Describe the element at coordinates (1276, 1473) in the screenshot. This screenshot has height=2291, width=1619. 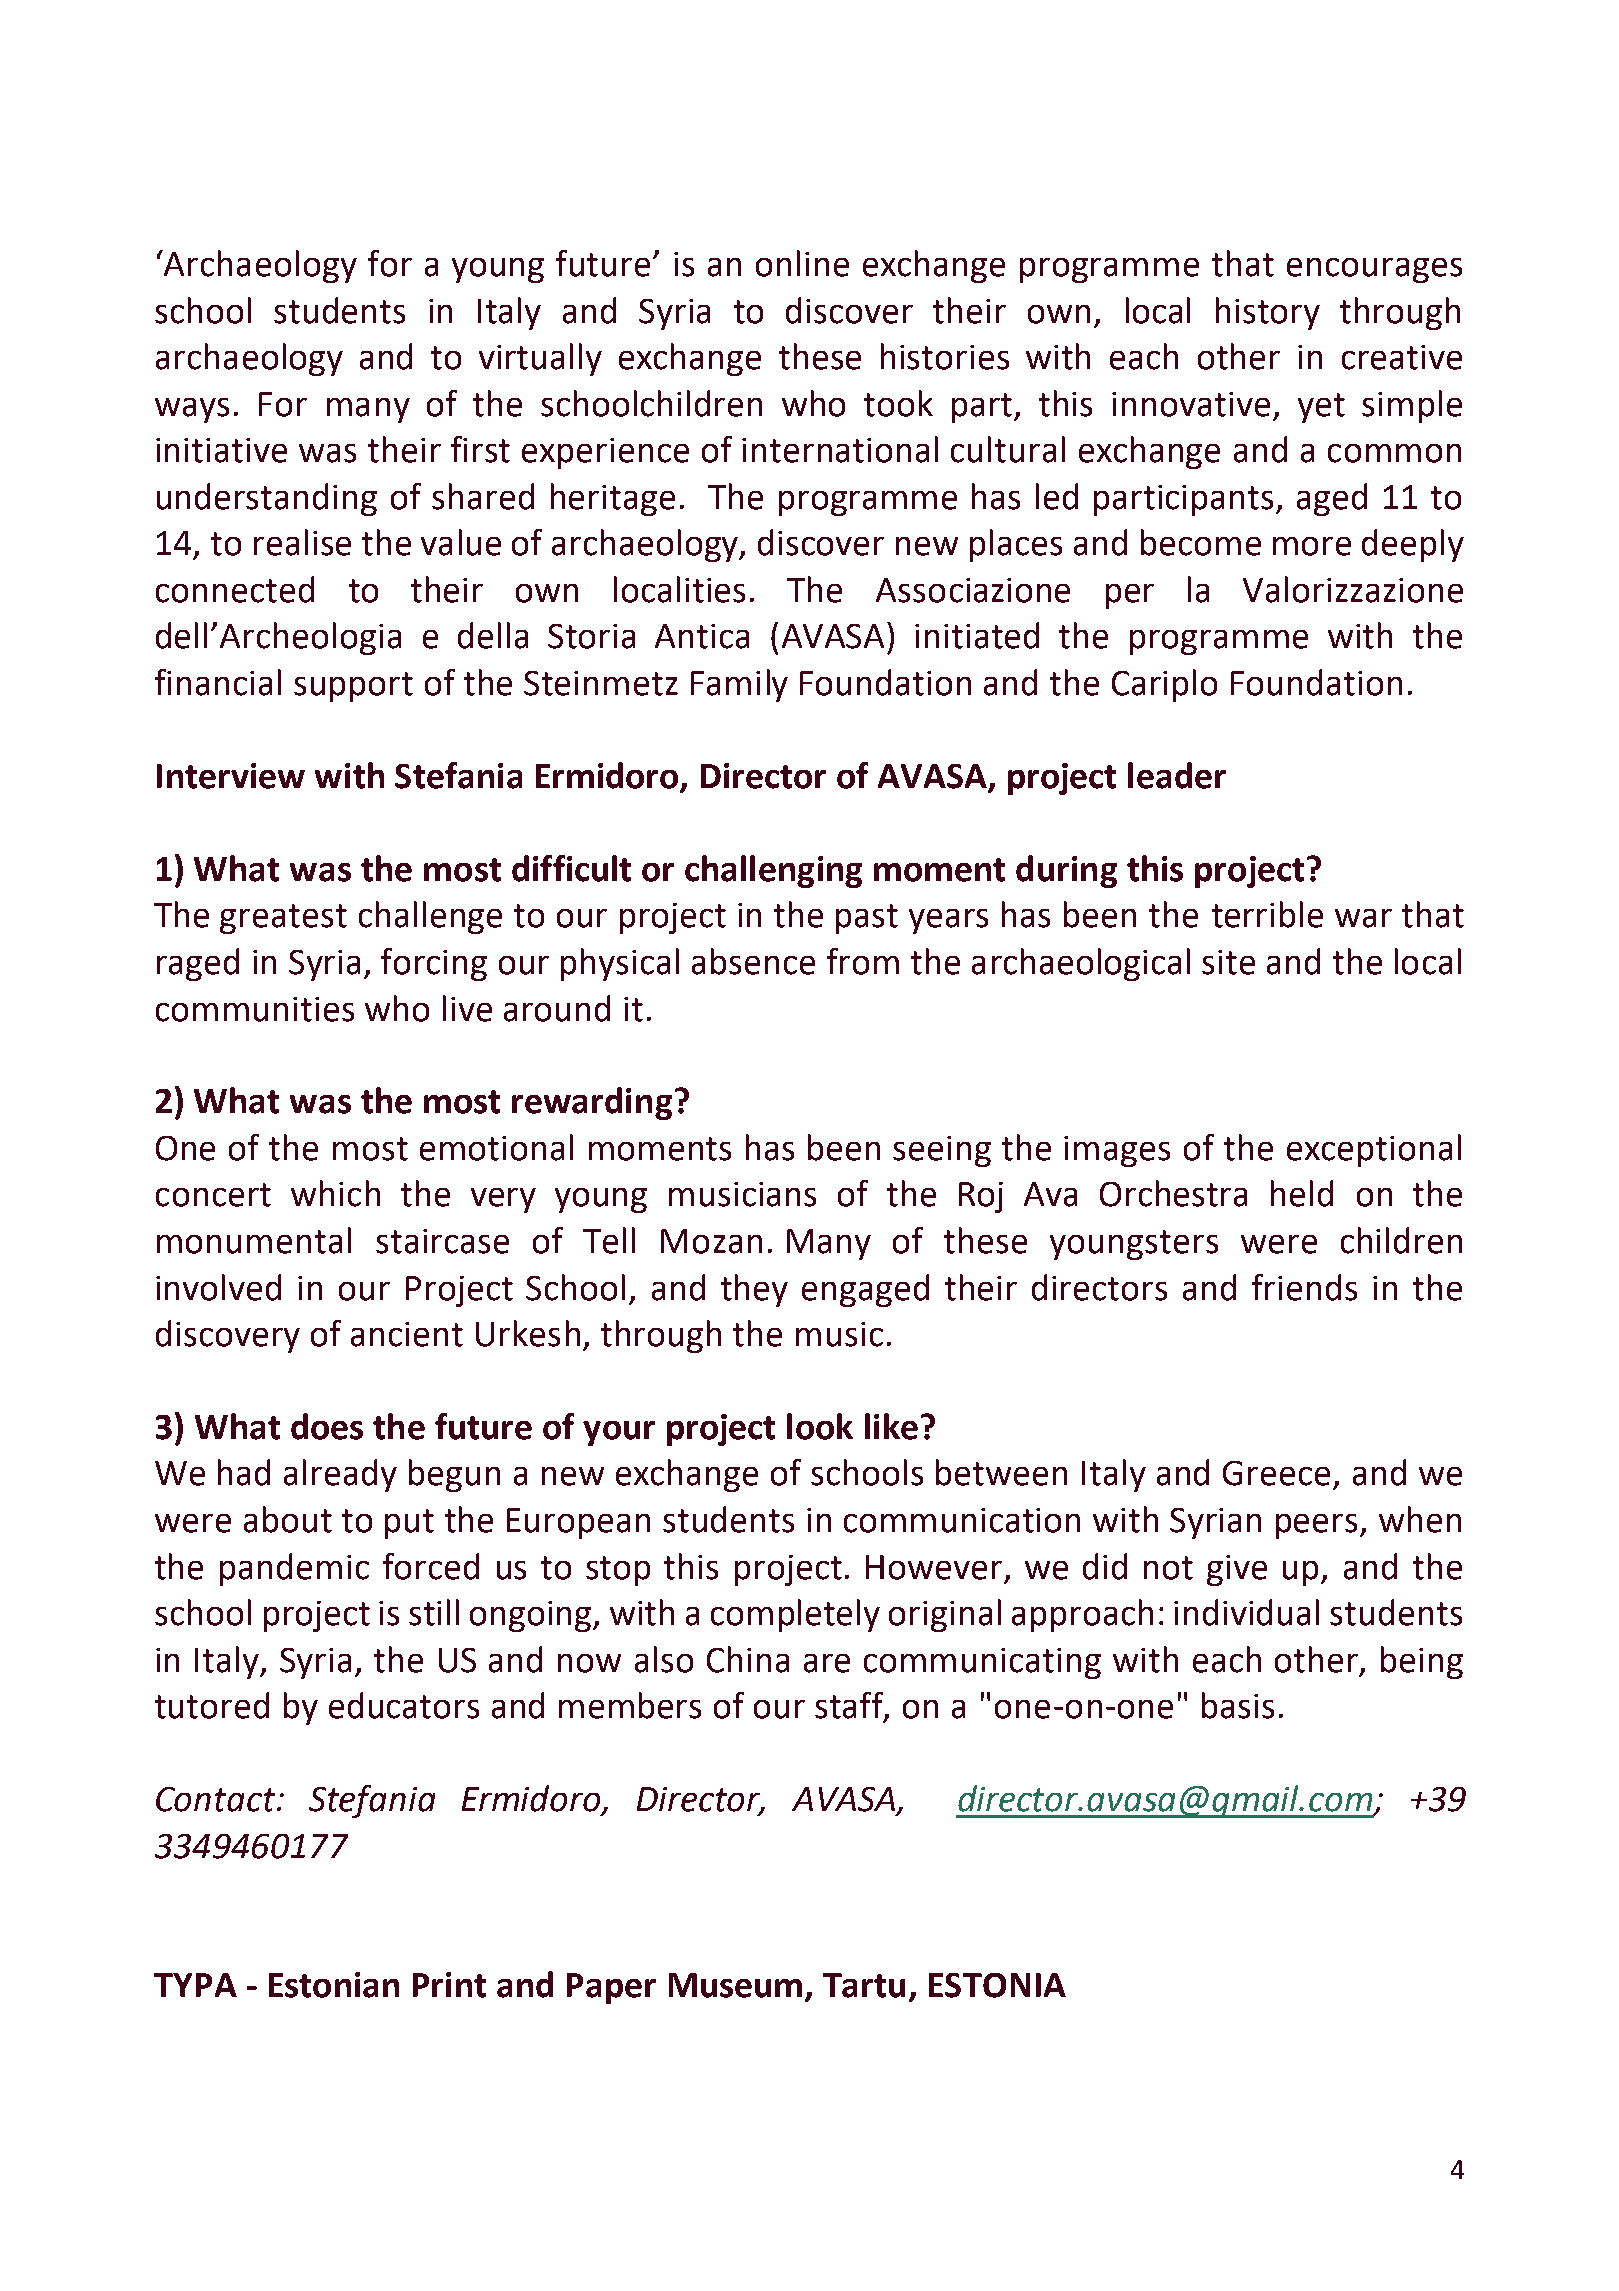
I see `Greece` at that location.
